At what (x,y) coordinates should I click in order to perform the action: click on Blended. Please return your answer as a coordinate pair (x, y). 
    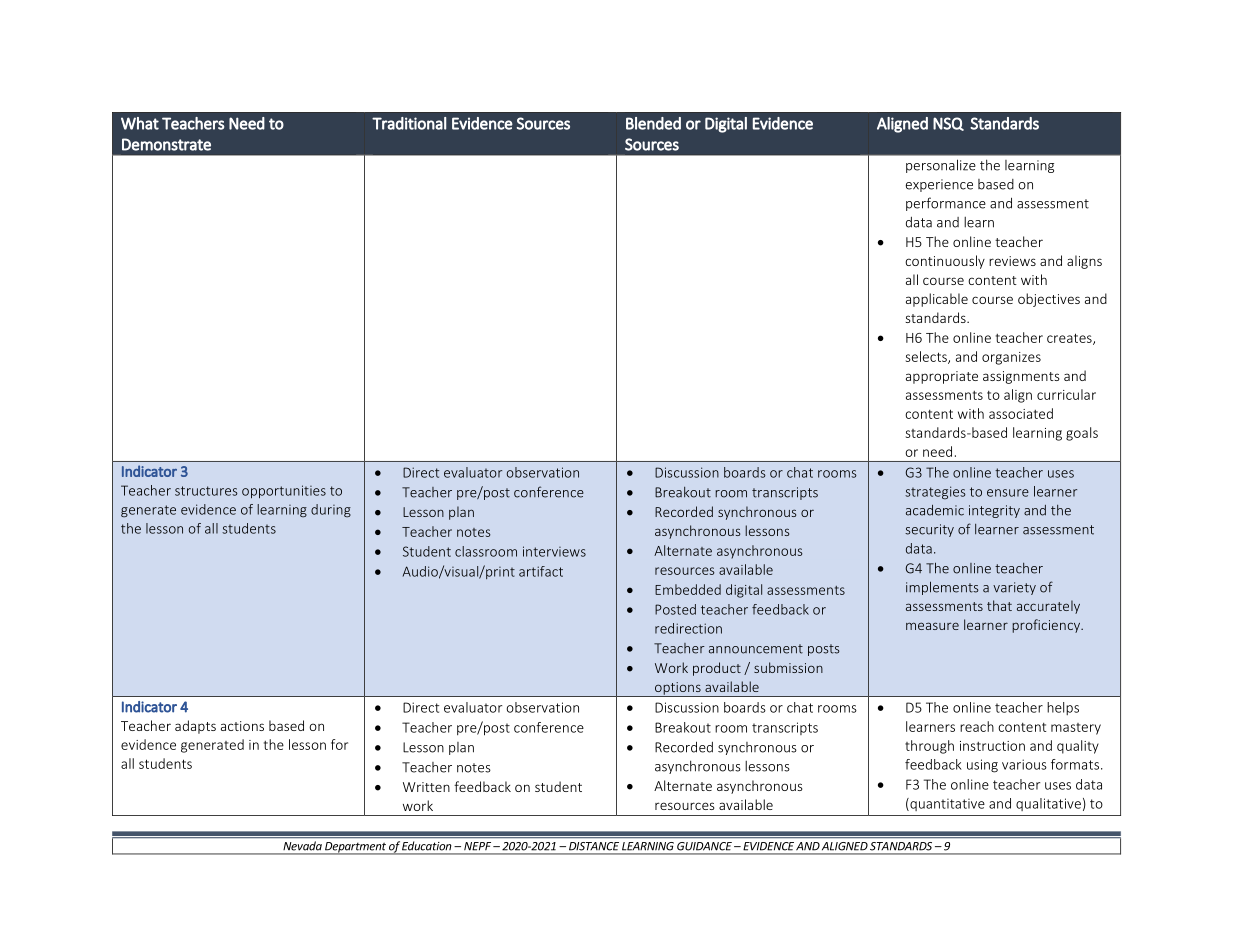
    Looking at the image, I should click on (653, 123).
